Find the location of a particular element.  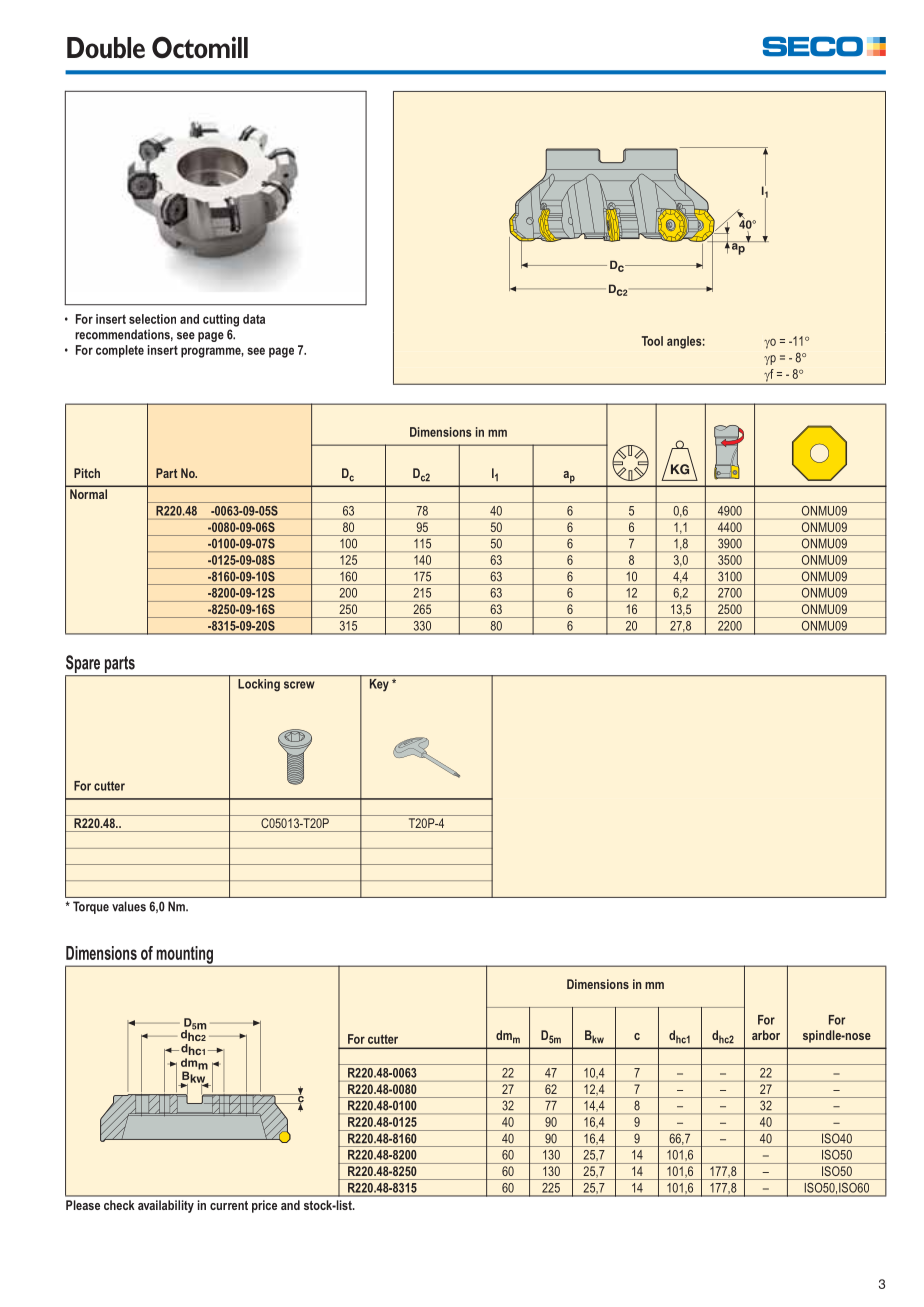

Normal is located at coordinates (88, 494).
